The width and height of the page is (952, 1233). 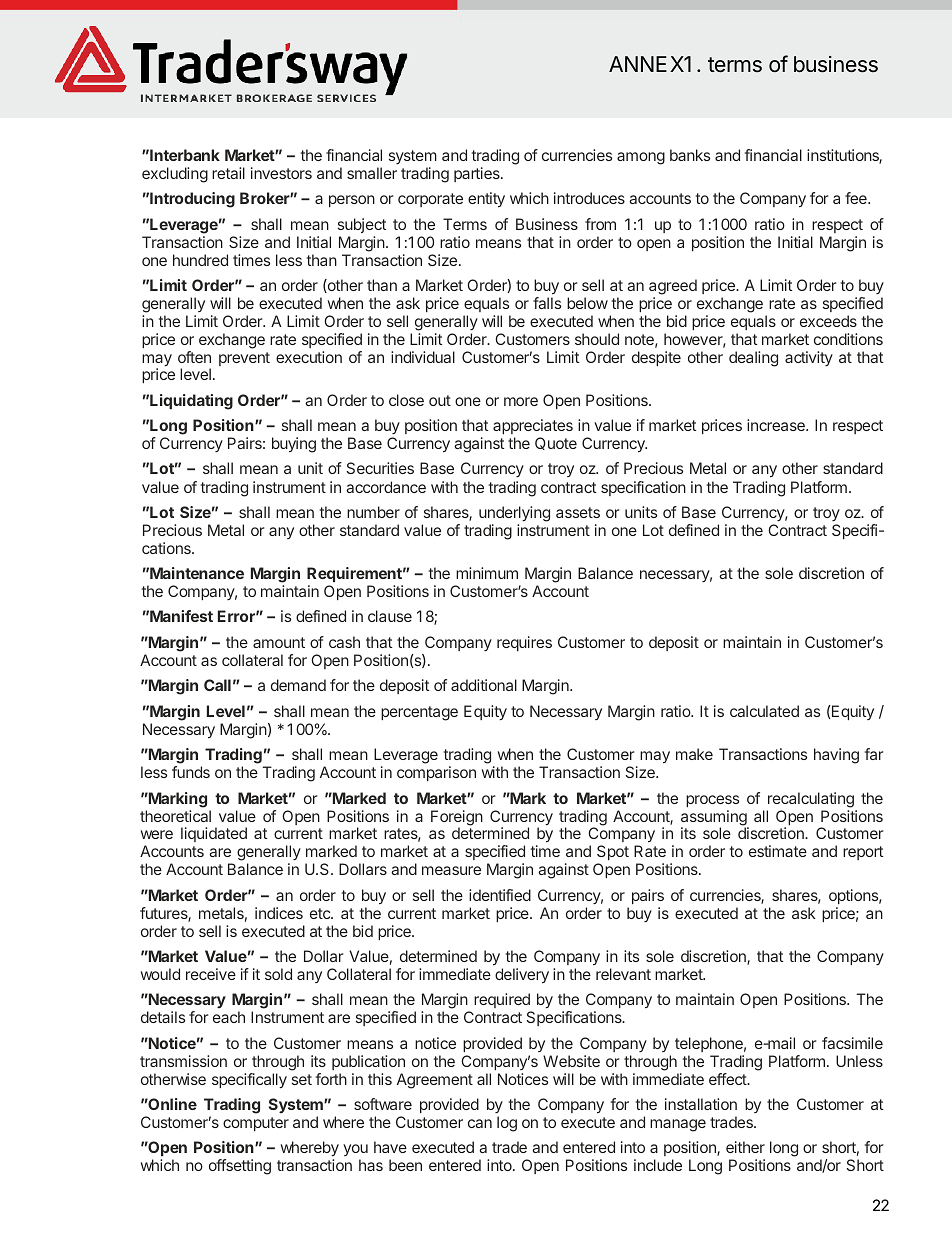 What do you see at coordinates (279, 642) in the page?
I see `amount` at bounding box center [279, 642].
